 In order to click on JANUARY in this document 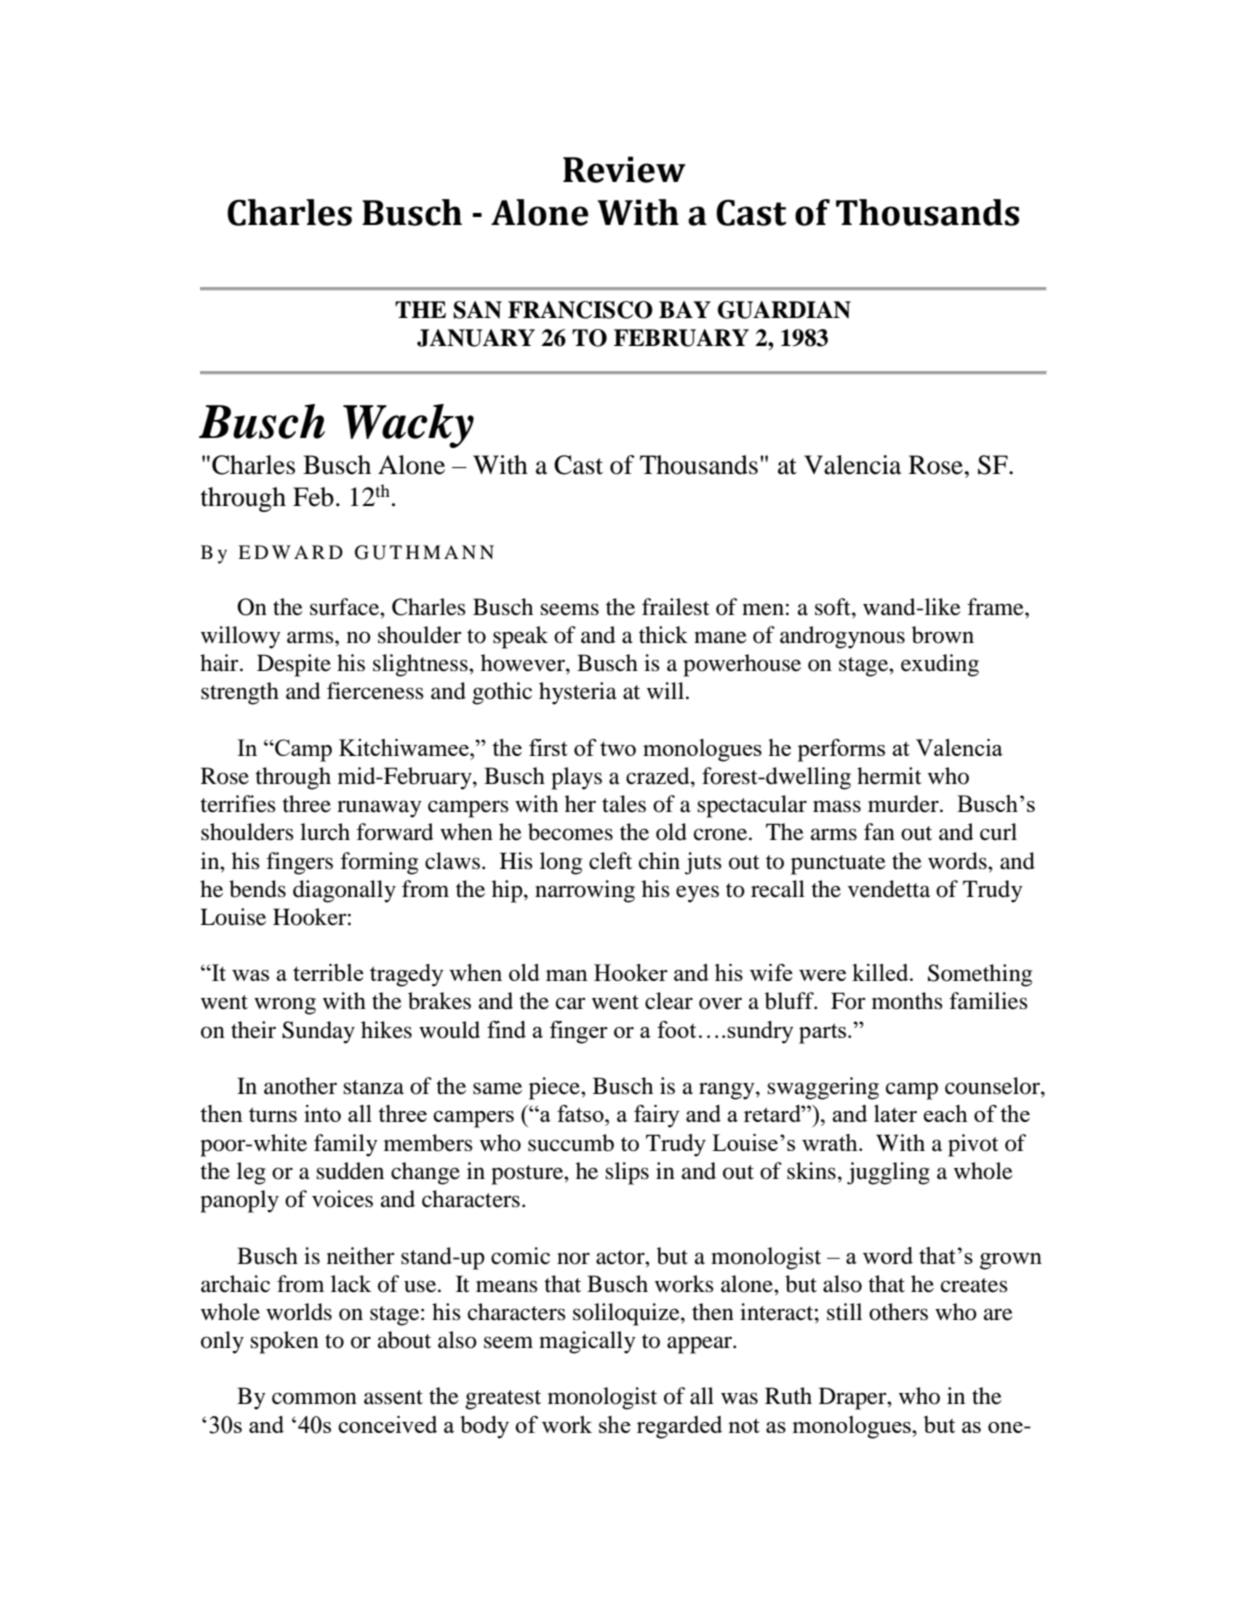, I will do `click(476, 338)`.
